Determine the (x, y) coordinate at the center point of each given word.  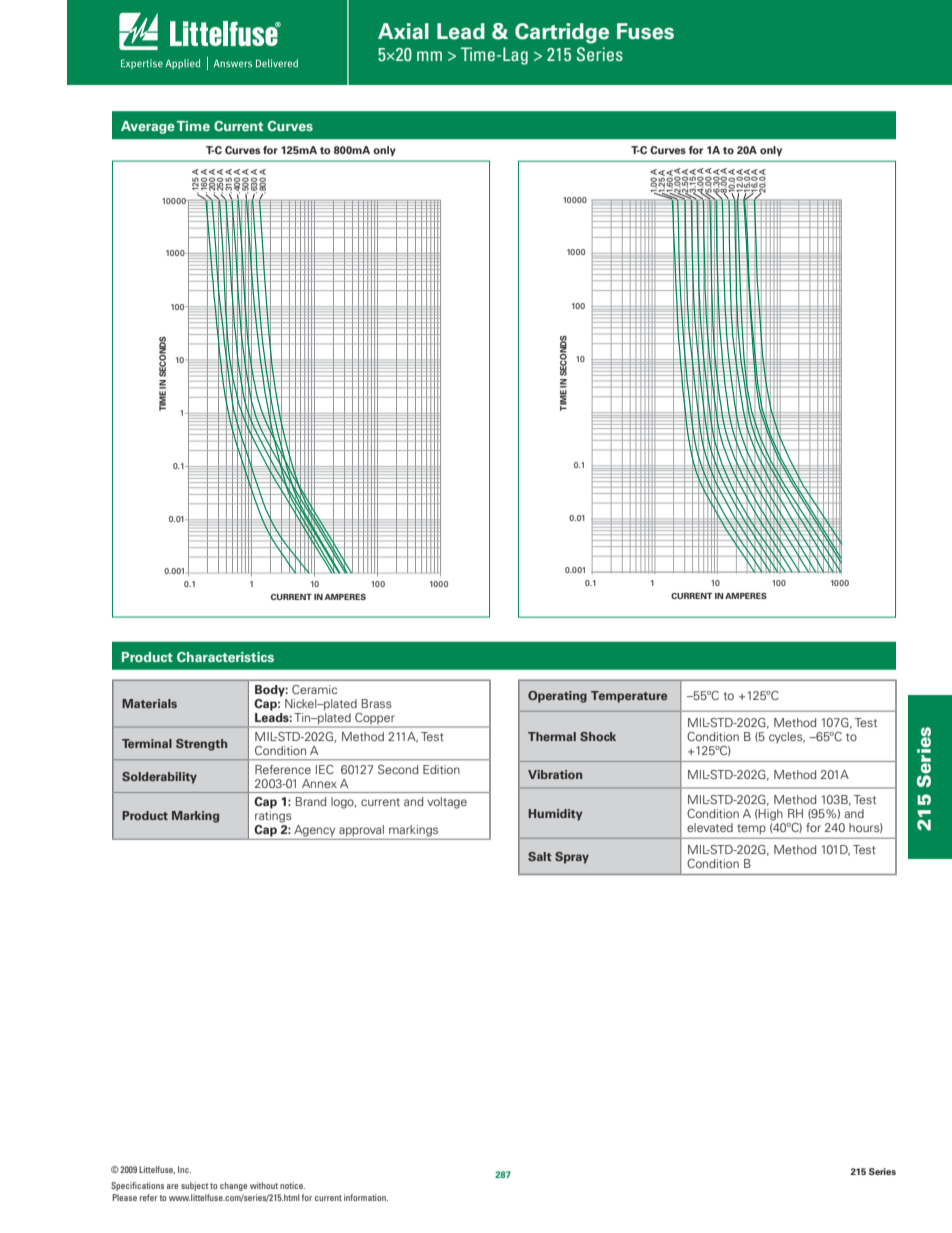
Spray (572, 858)
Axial (403, 31)
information (366, 1197)
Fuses (645, 31)
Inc (184, 1169)
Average (148, 127)
